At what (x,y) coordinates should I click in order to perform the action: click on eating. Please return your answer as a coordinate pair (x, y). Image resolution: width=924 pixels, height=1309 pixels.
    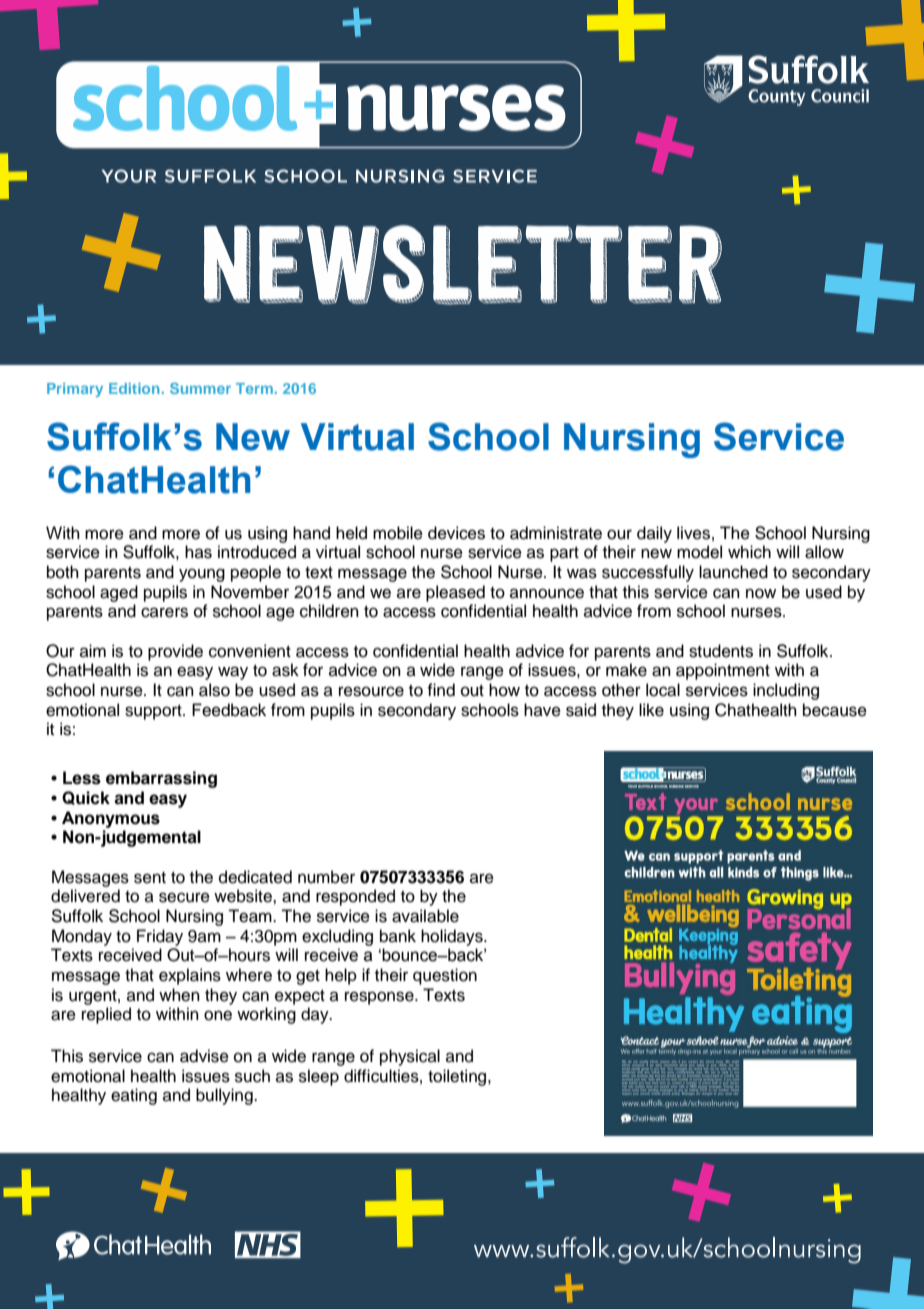
    Looking at the image, I should click on (134, 1096).
